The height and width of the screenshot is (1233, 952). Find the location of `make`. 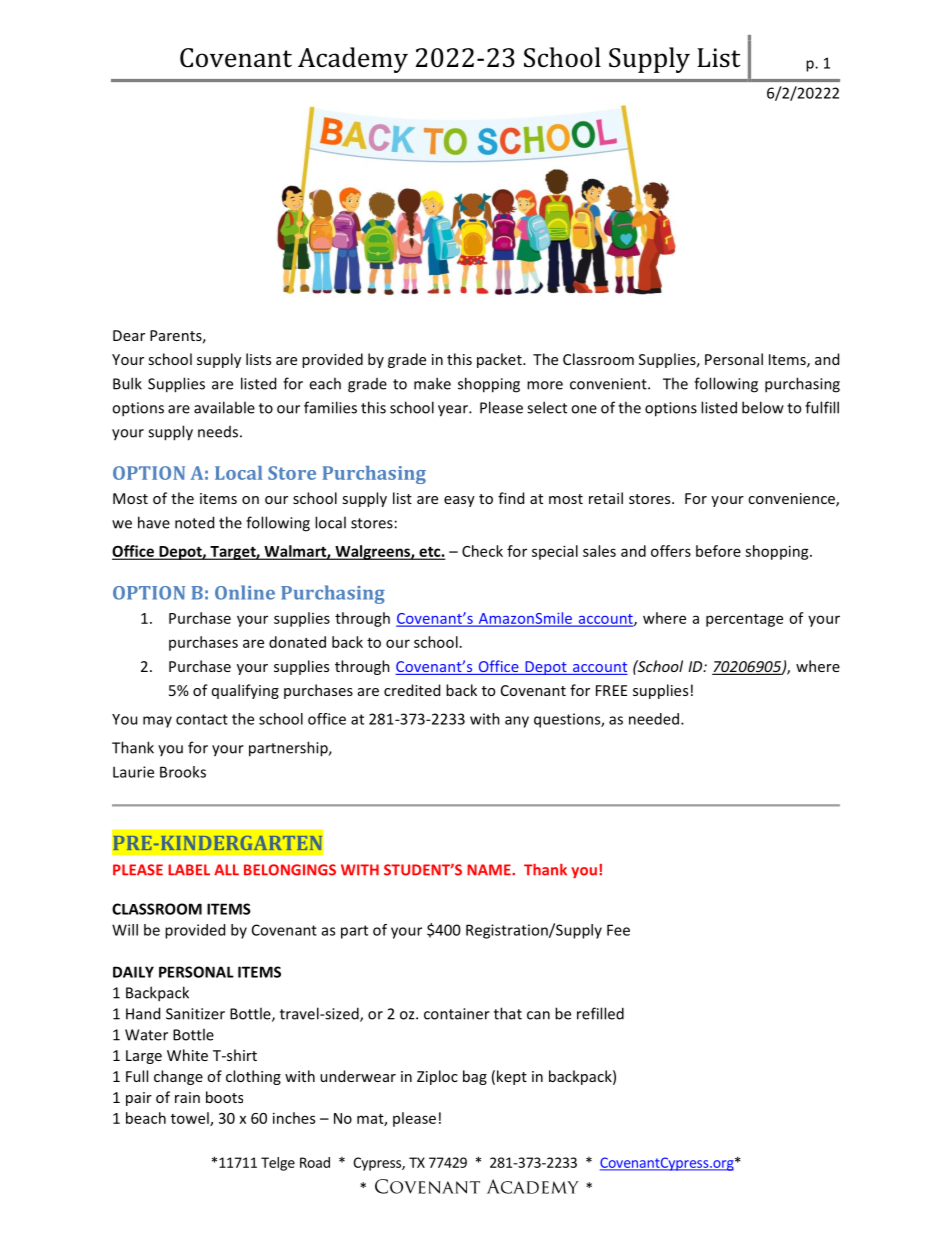

make is located at coordinates (432, 383).
